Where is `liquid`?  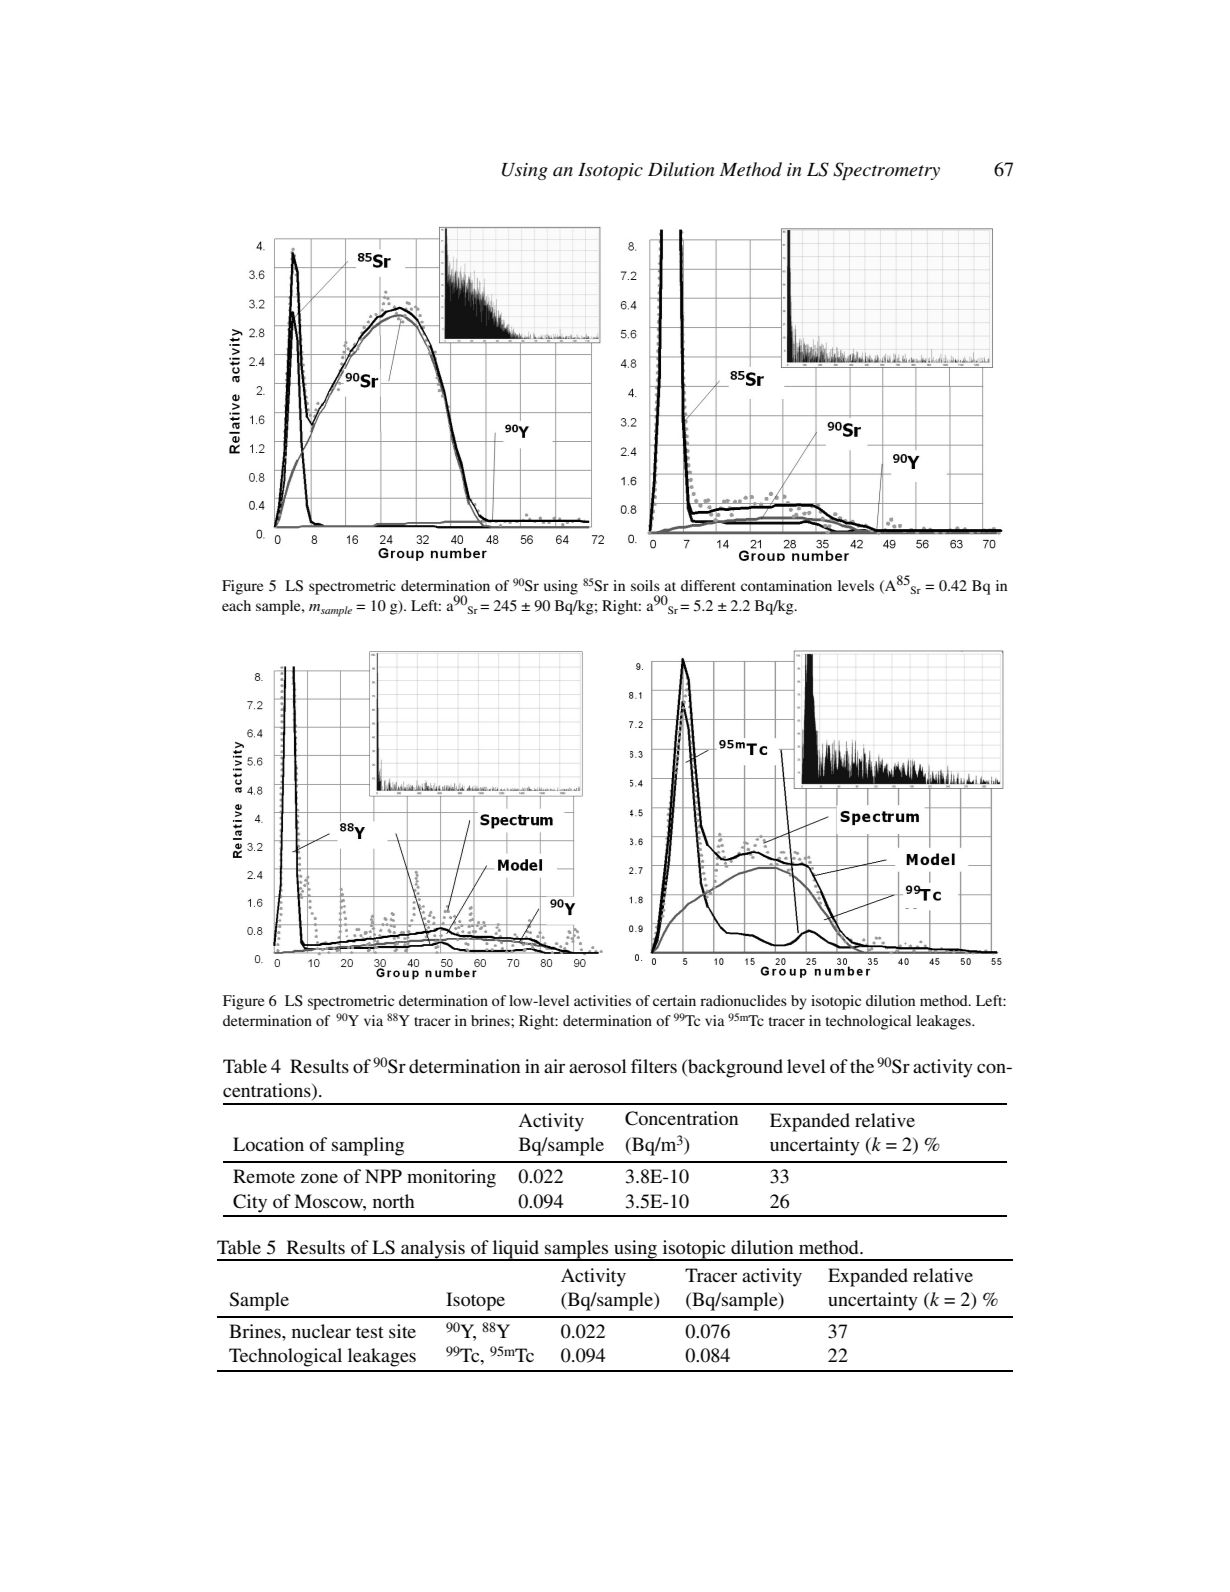 liquid is located at coordinates (516, 1250).
